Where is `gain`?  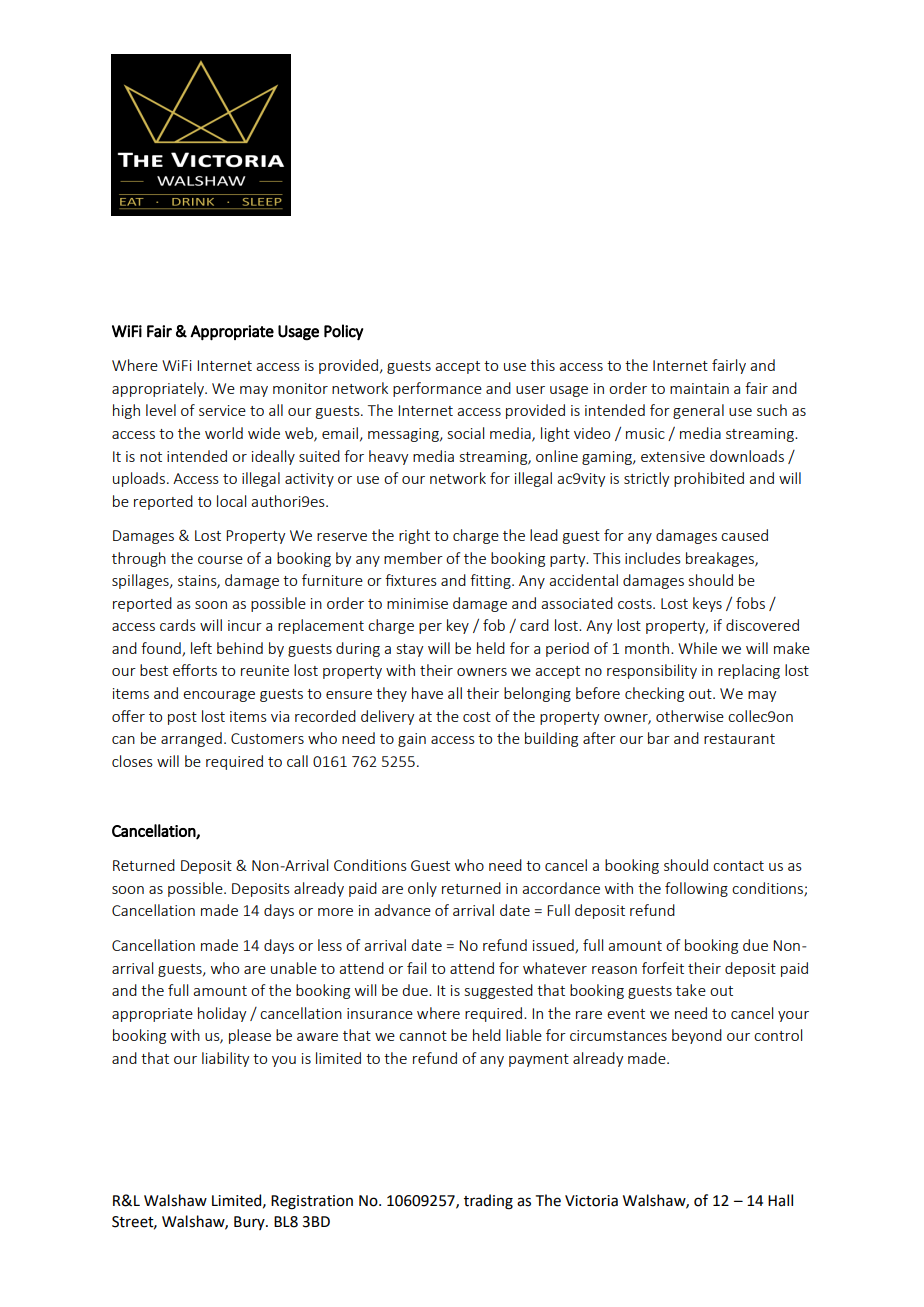
gain is located at coordinates (412, 740).
